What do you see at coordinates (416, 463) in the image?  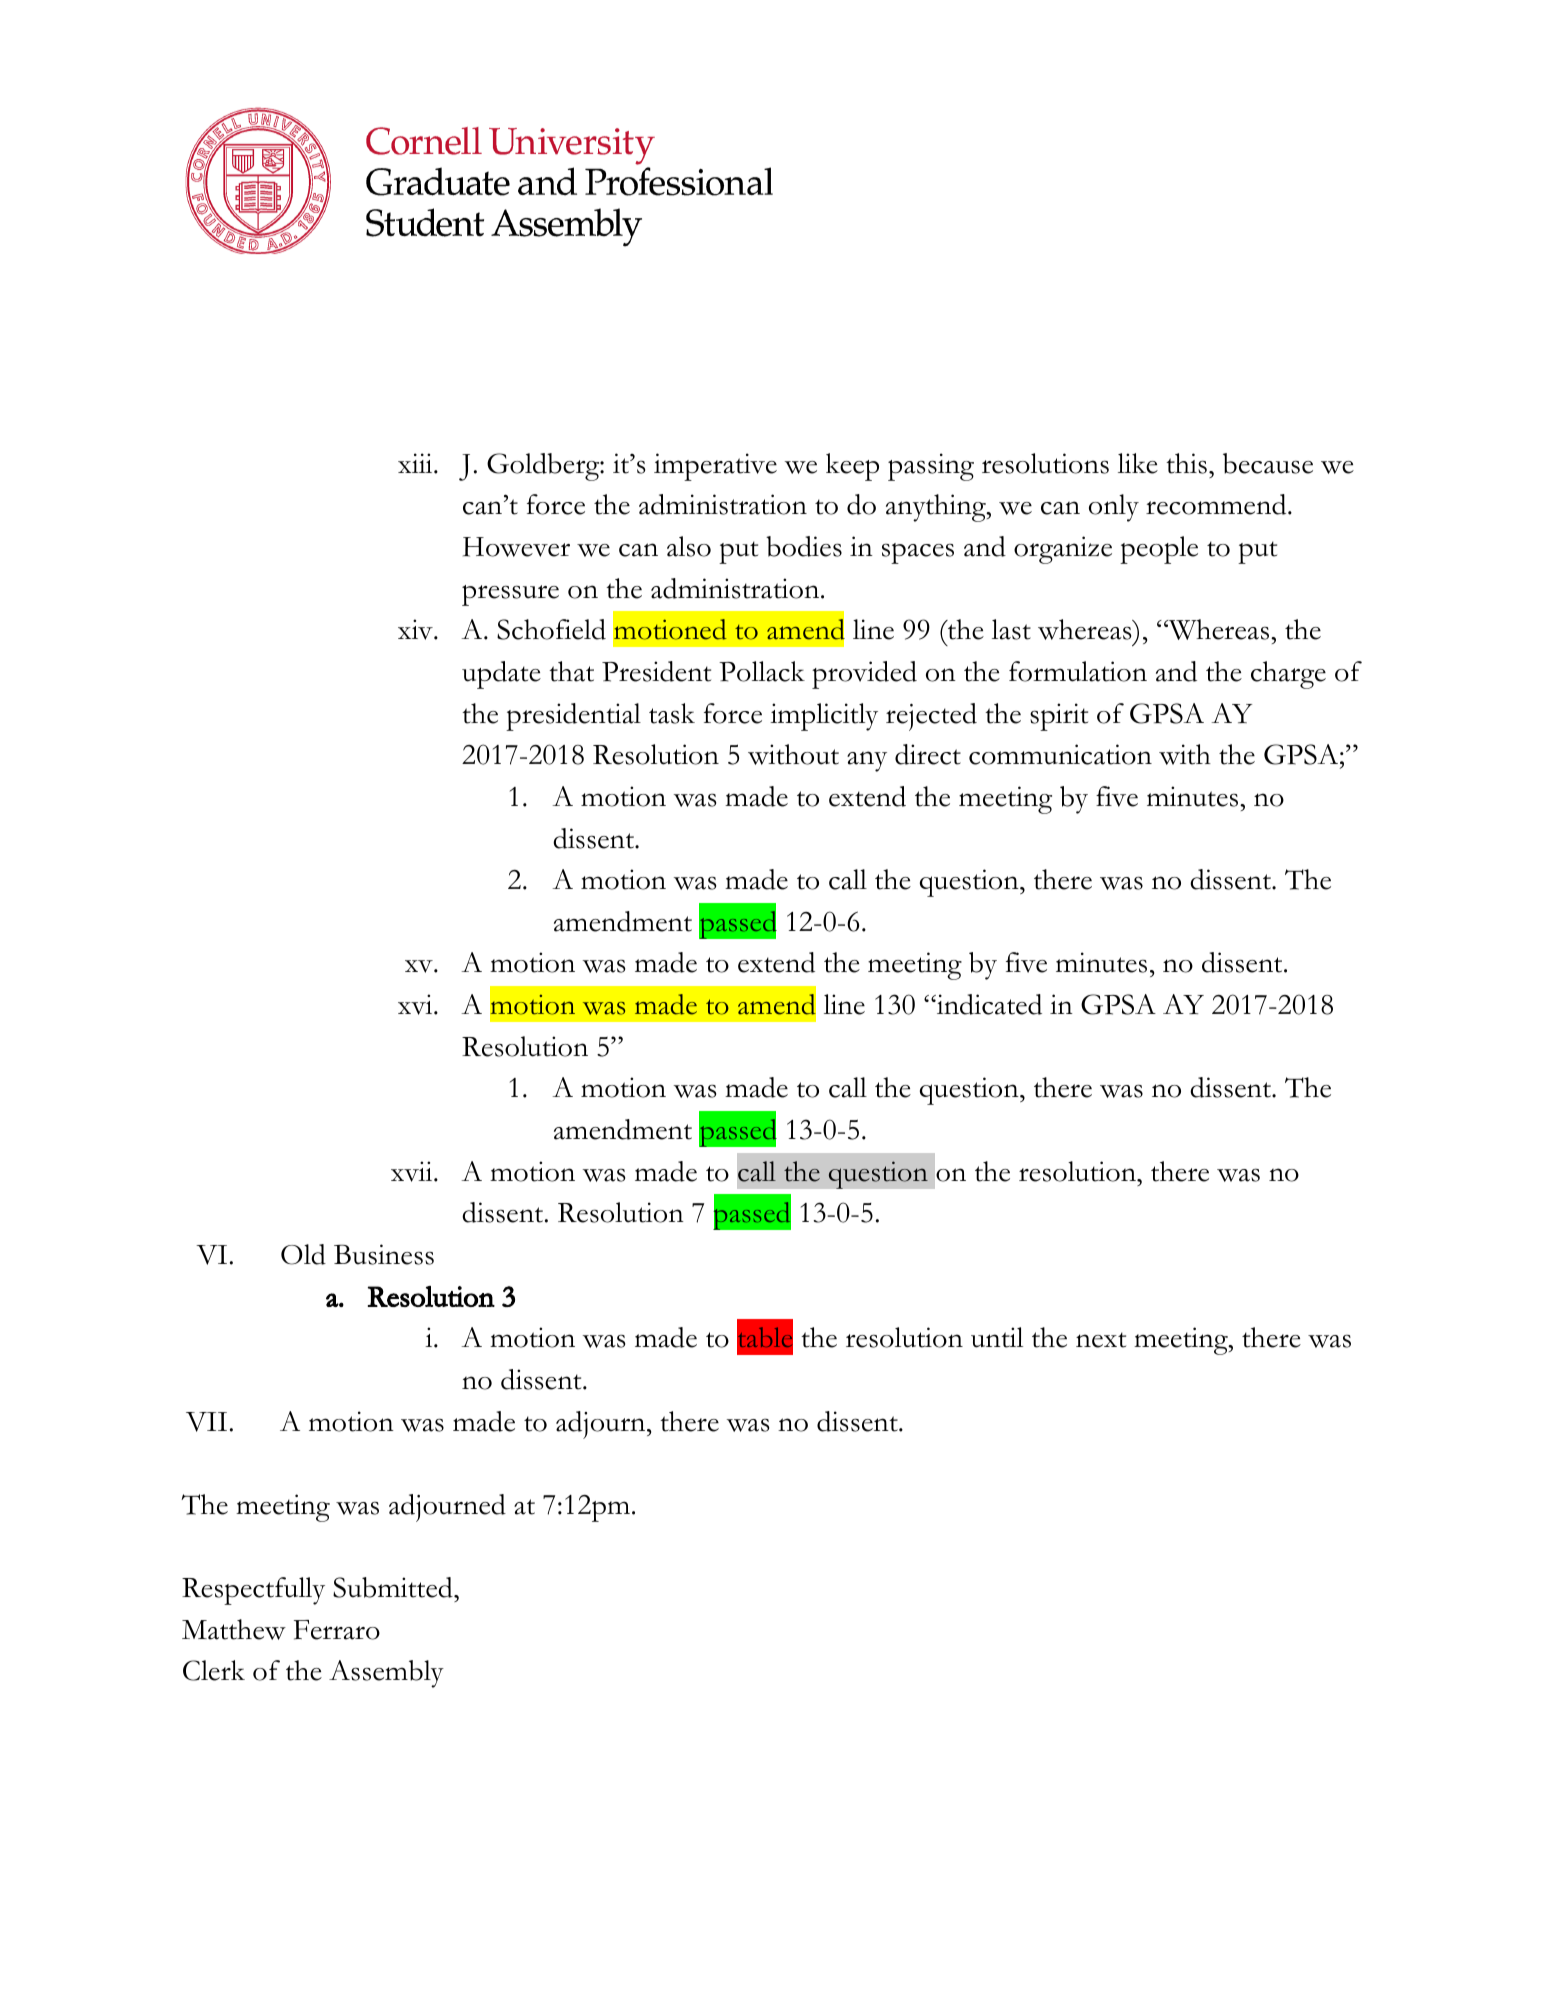 I see `xiii` at bounding box center [416, 463].
